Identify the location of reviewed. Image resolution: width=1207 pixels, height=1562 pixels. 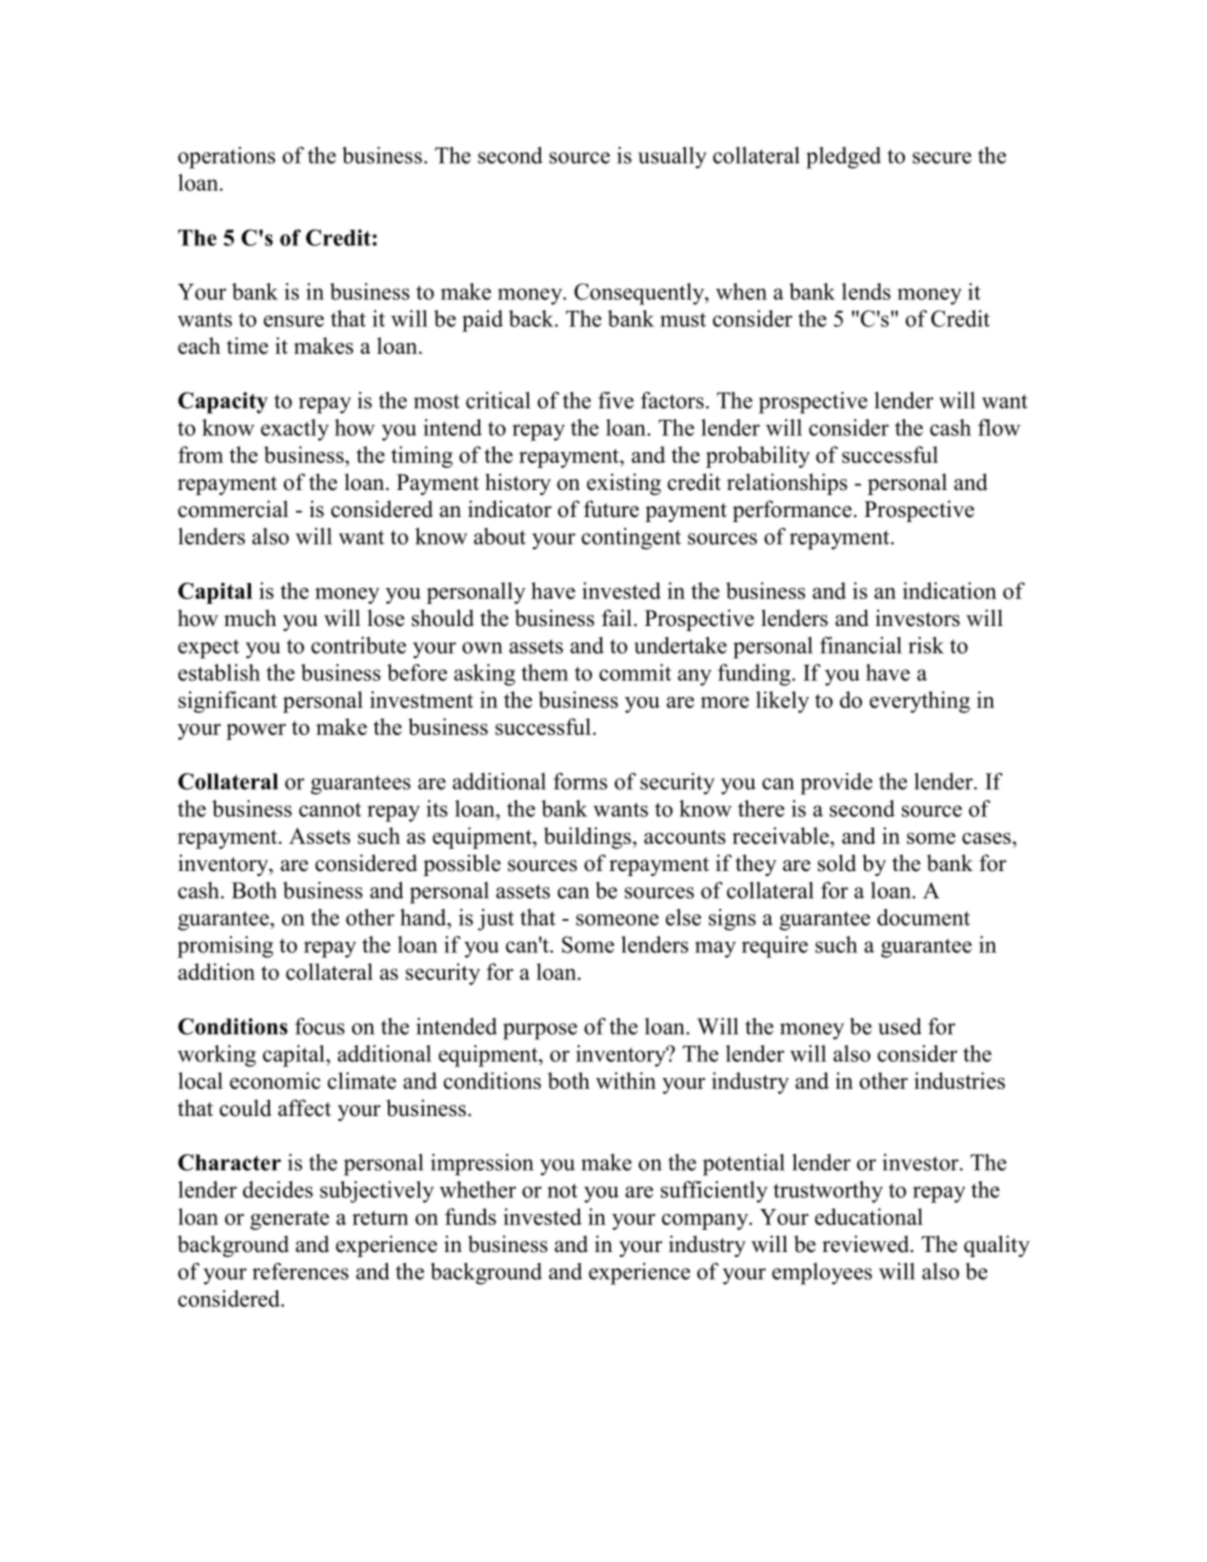
(867, 1244).
